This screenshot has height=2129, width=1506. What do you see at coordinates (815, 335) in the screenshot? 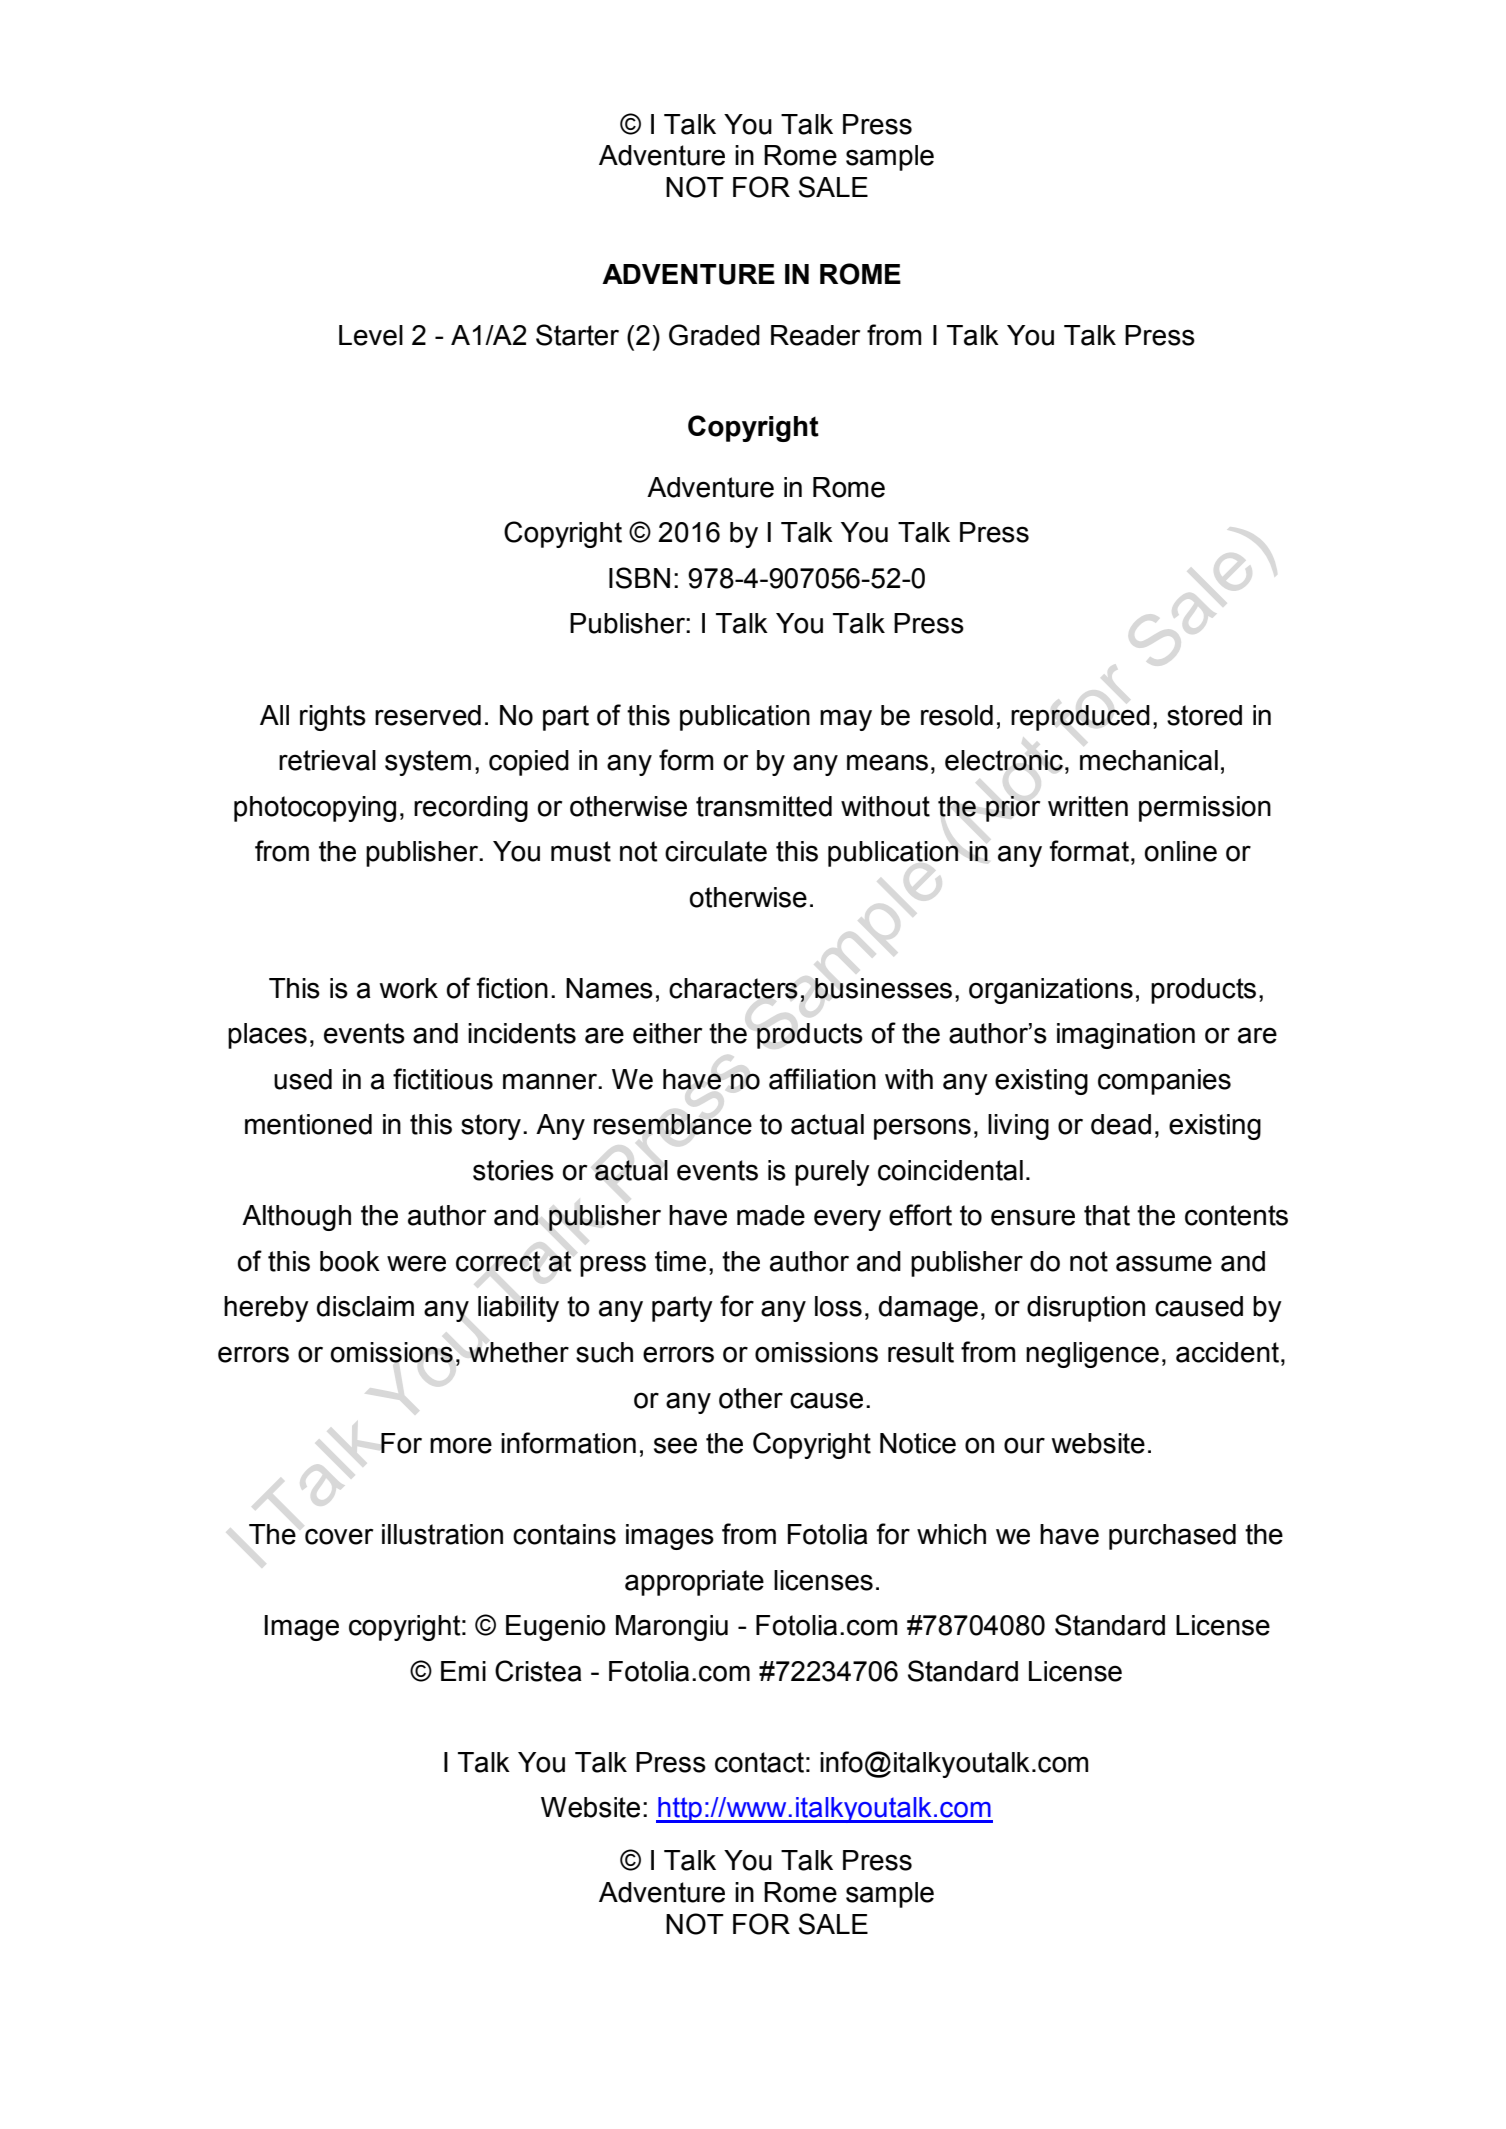
I see `Reader` at bounding box center [815, 335].
